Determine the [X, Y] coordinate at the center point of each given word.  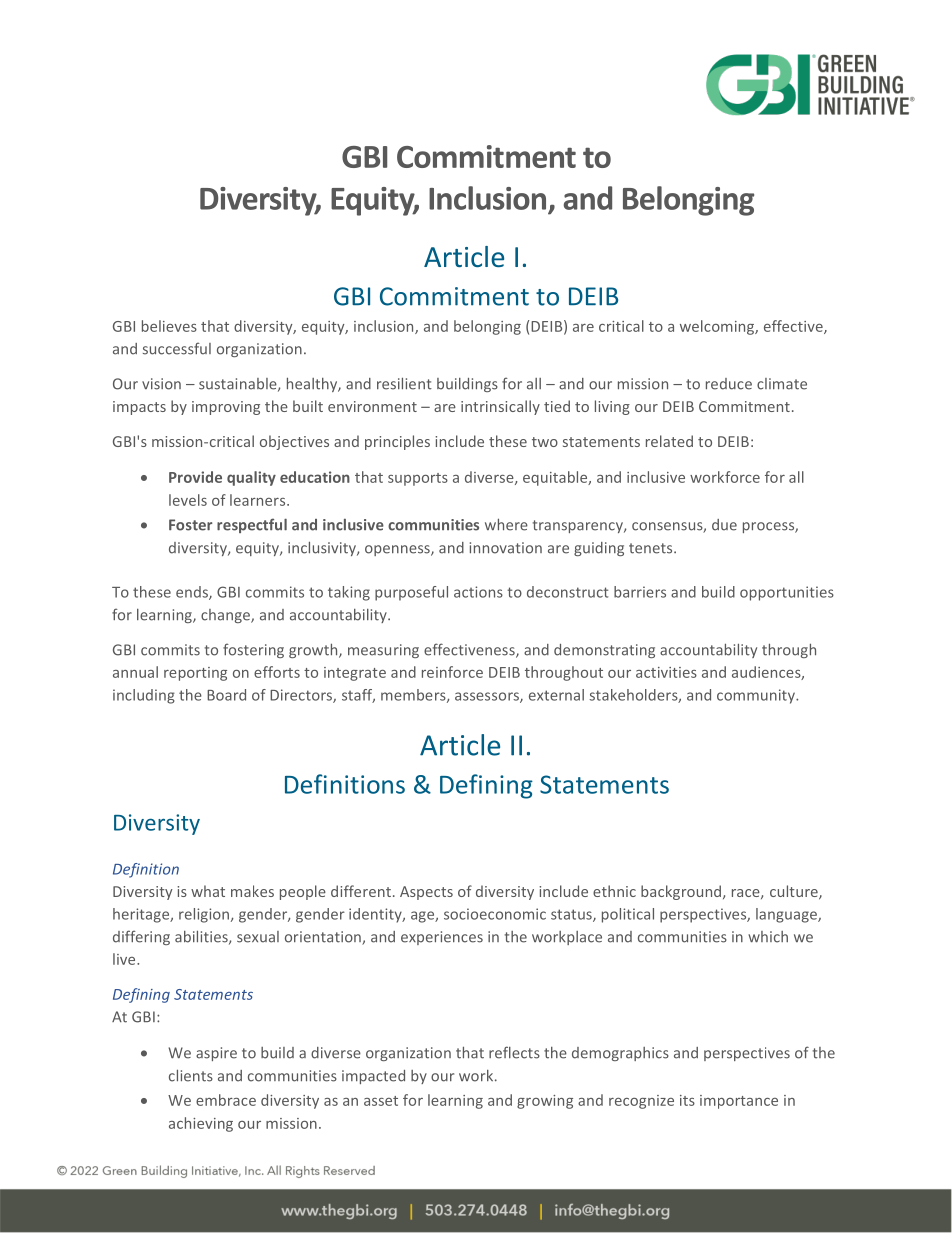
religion [204, 915]
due [724, 525]
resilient [404, 383]
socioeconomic [495, 914]
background [682, 892]
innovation [506, 548]
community [757, 696]
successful [177, 348]
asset [381, 1101]
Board [226, 695]
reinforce [452, 672]
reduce [729, 384]
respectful [252, 525]
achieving [201, 1124]
